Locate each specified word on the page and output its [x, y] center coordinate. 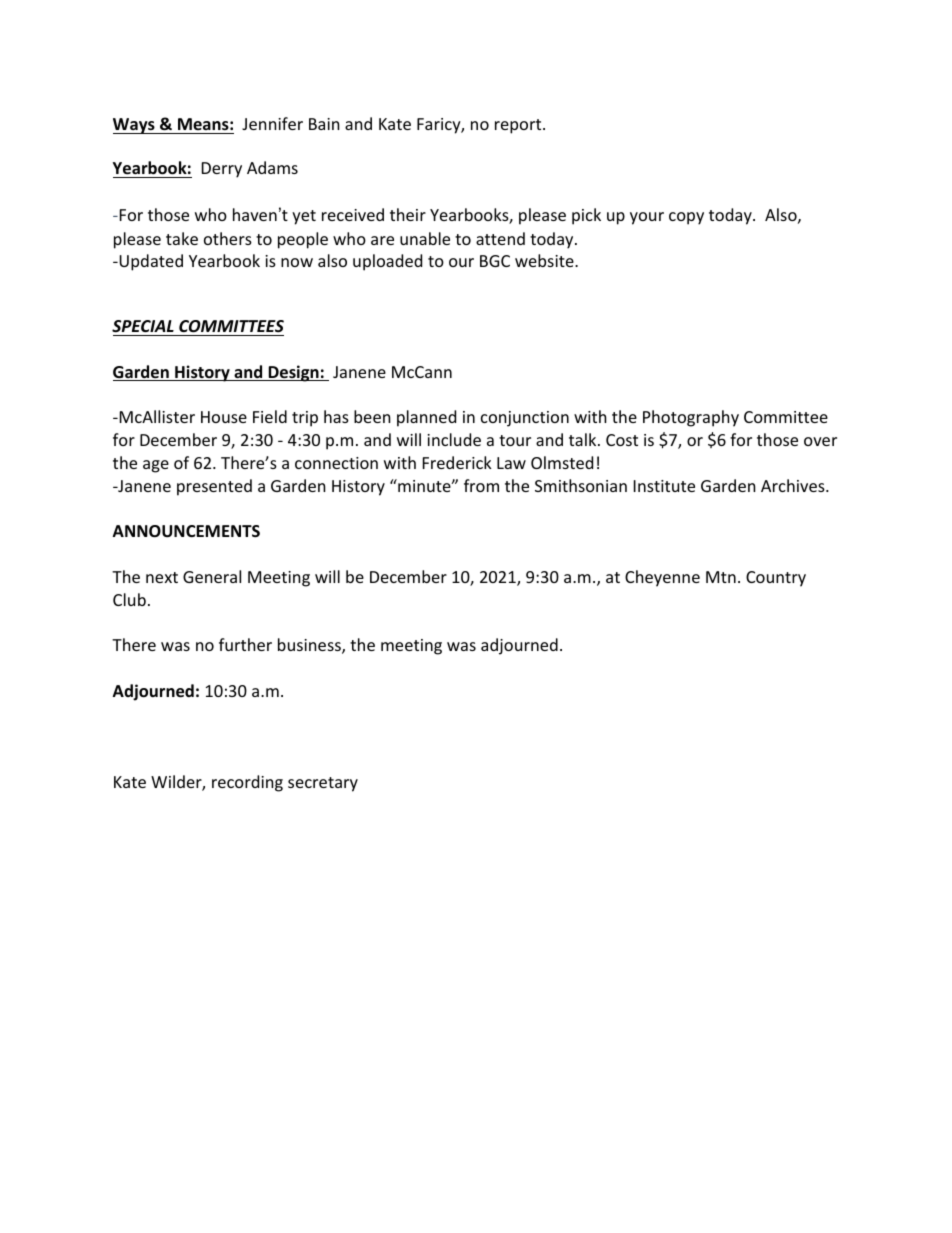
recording [247, 783]
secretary [323, 784]
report [519, 126]
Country [776, 579]
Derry [222, 170]
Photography [691, 418]
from [481, 485]
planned [426, 418]
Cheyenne [662, 578]
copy [686, 218]
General [212, 576]
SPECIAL [143, 326]
